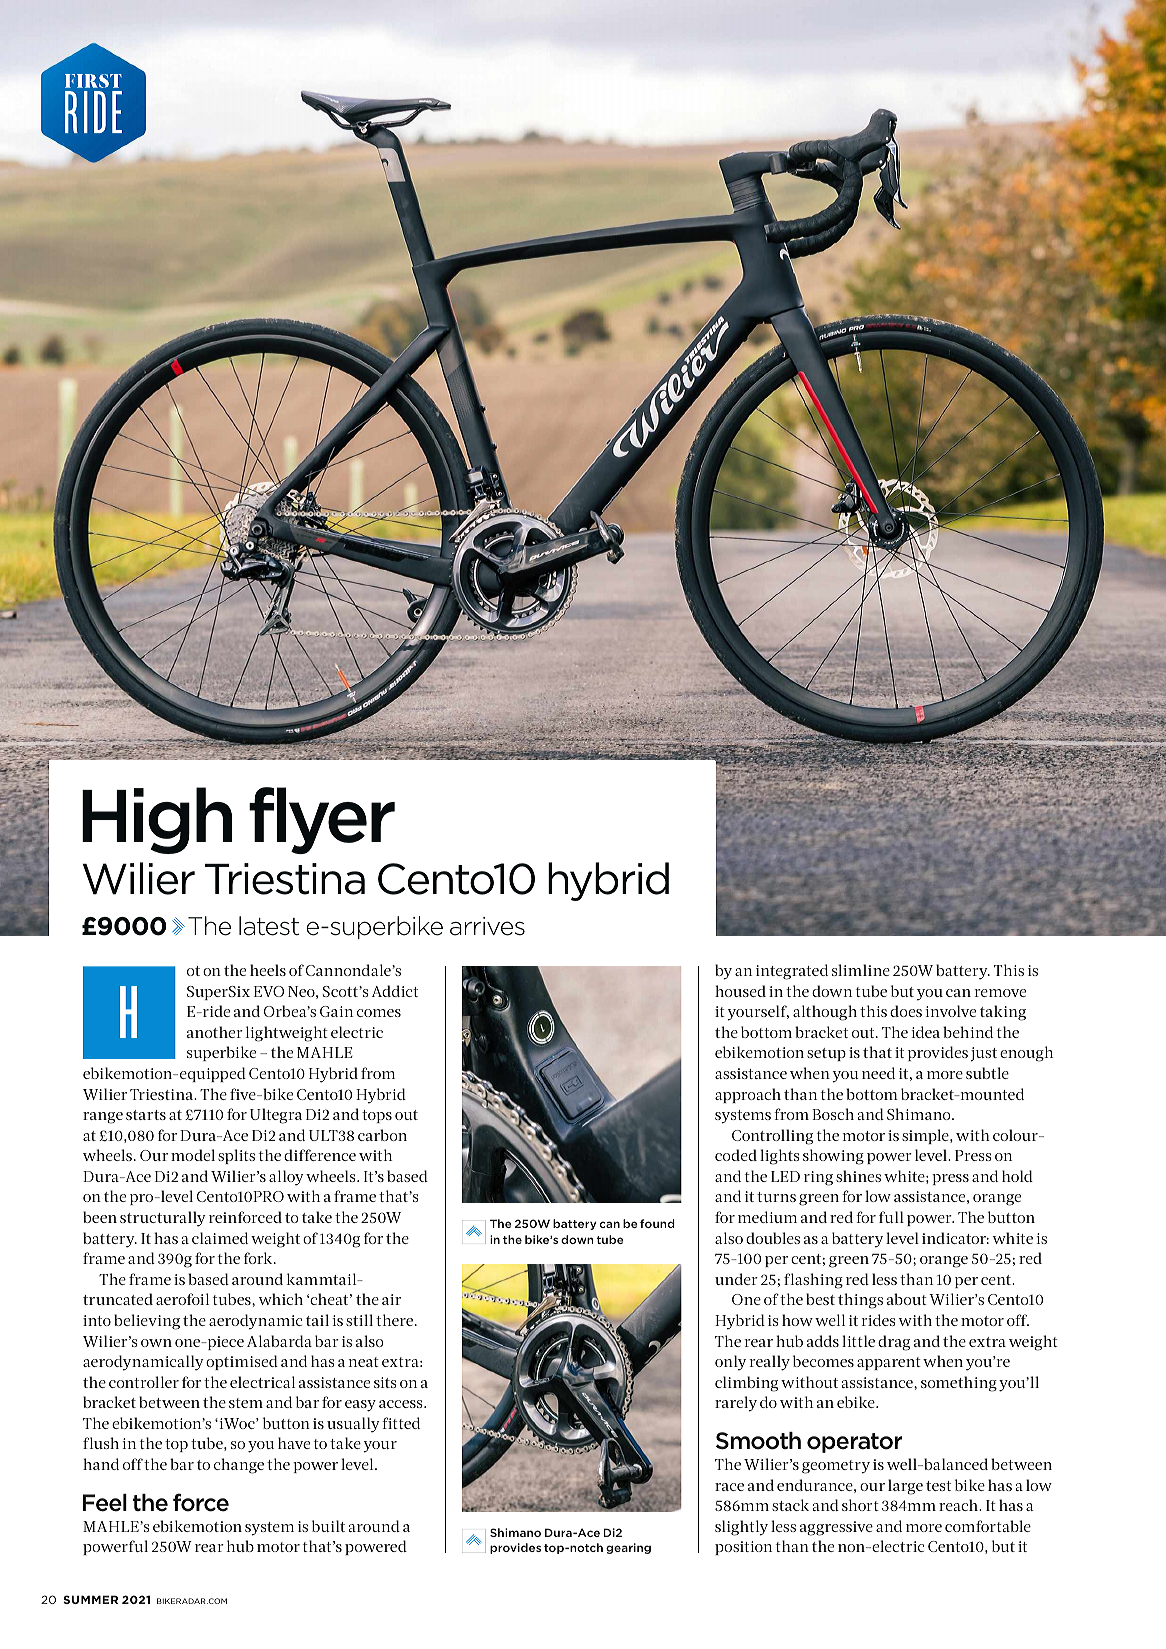 The width and height of the screenshot is (1166, 1649). What do you see at coordinates (144, 1382) in the screenshot?
I see `controller` at bounding box center [144, 1382].
